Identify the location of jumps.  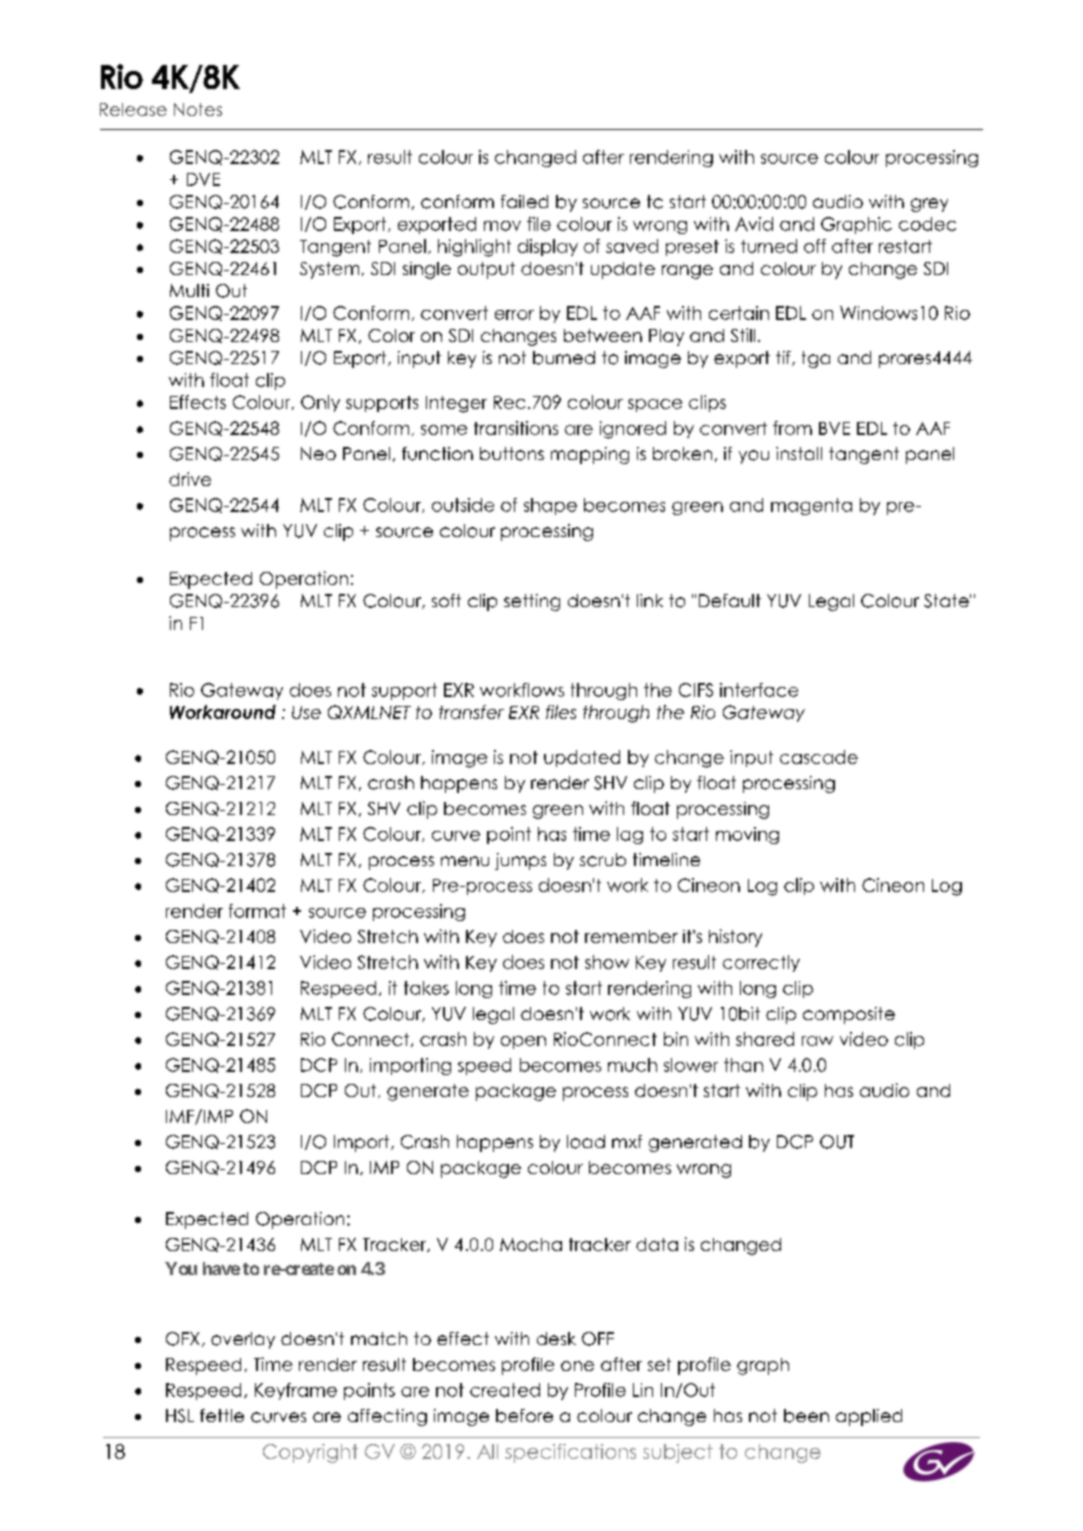
(520, 861).
